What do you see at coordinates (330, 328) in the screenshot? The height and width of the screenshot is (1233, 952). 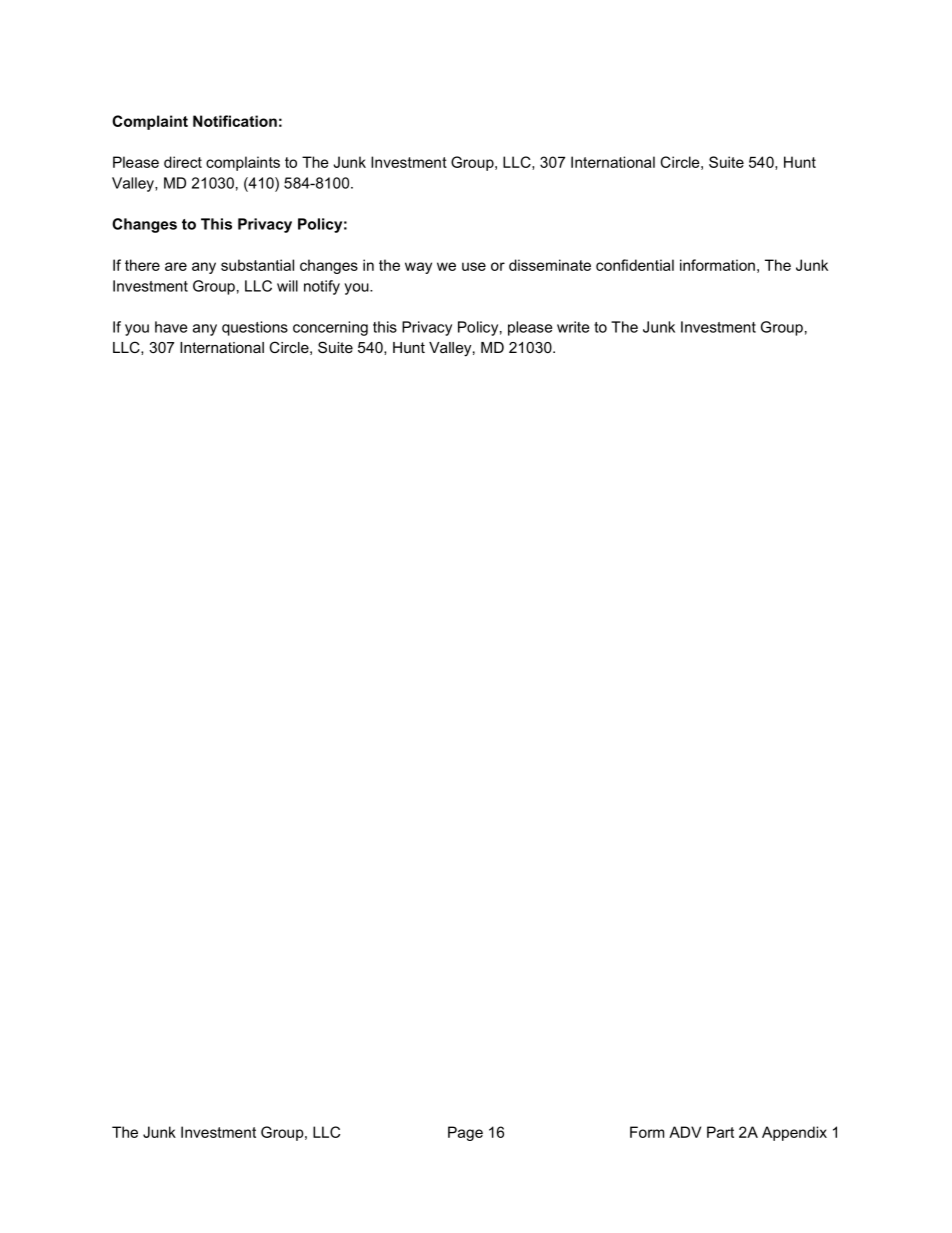 I see `concerning` at bounding box center [330, 328].
